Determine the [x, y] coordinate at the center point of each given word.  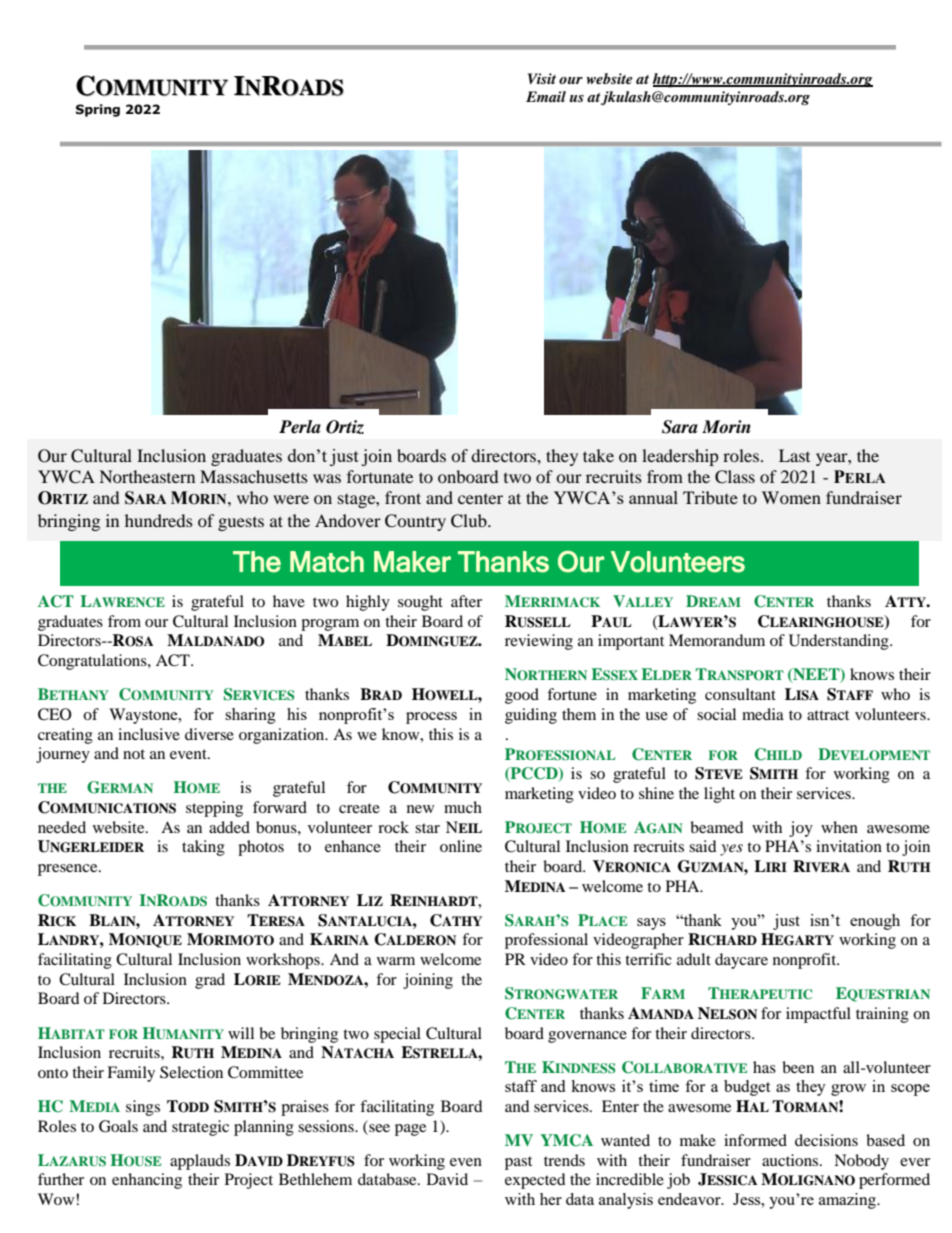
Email [546, 96]
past [518, 1163]
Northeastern [147, 476]
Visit [542, 78]
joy [801, 829]
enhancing [147, 1181]
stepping [214, 809]
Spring [98, 110]
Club [470, 521]
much [463, 807]
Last [794, 455]
